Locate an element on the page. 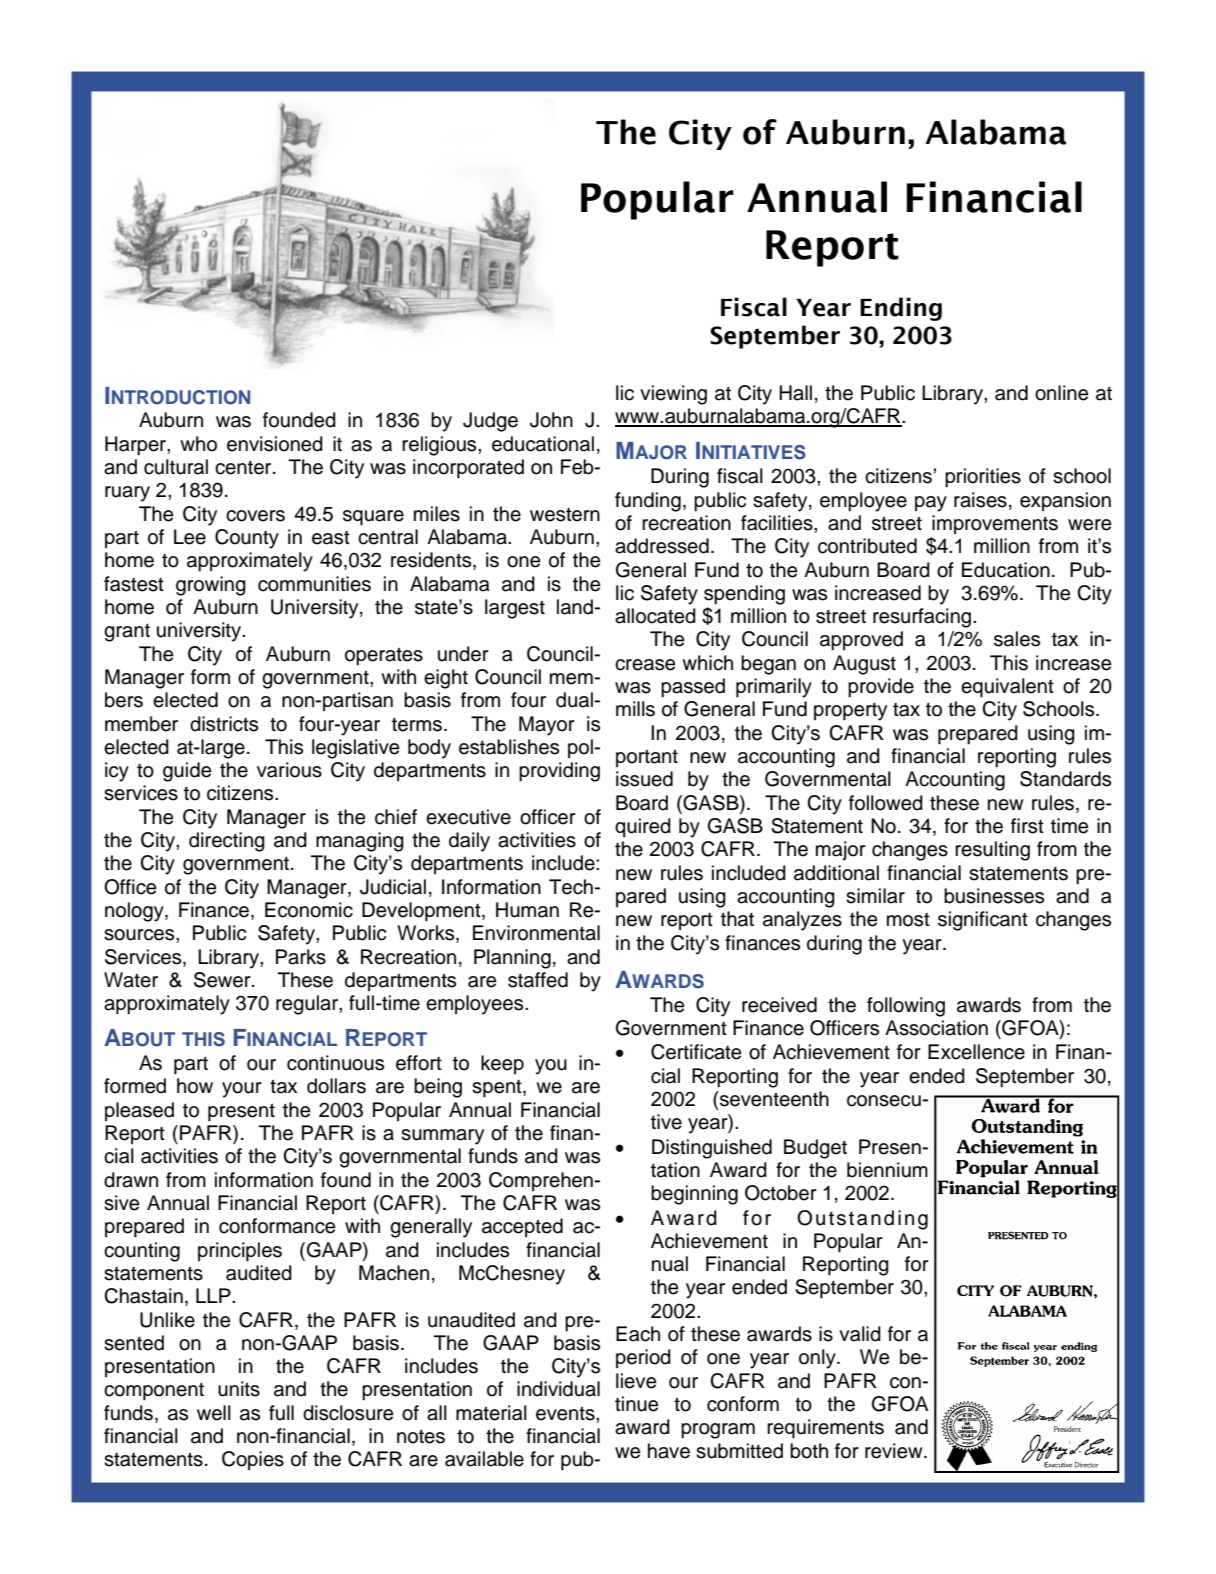  requirements is located at coordinates (825, 1429).
